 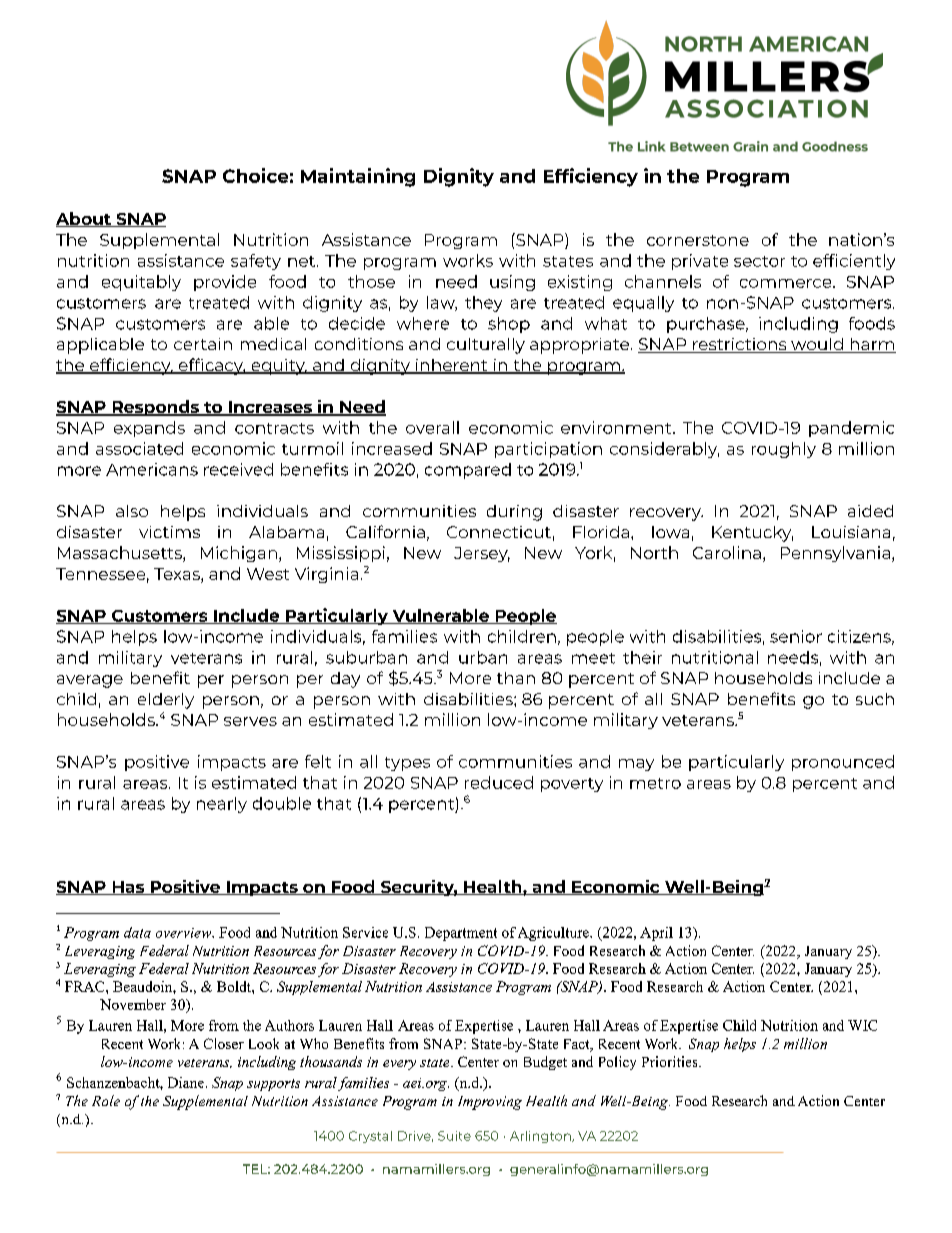 I want to click on using, so click(x=512, y=283).
